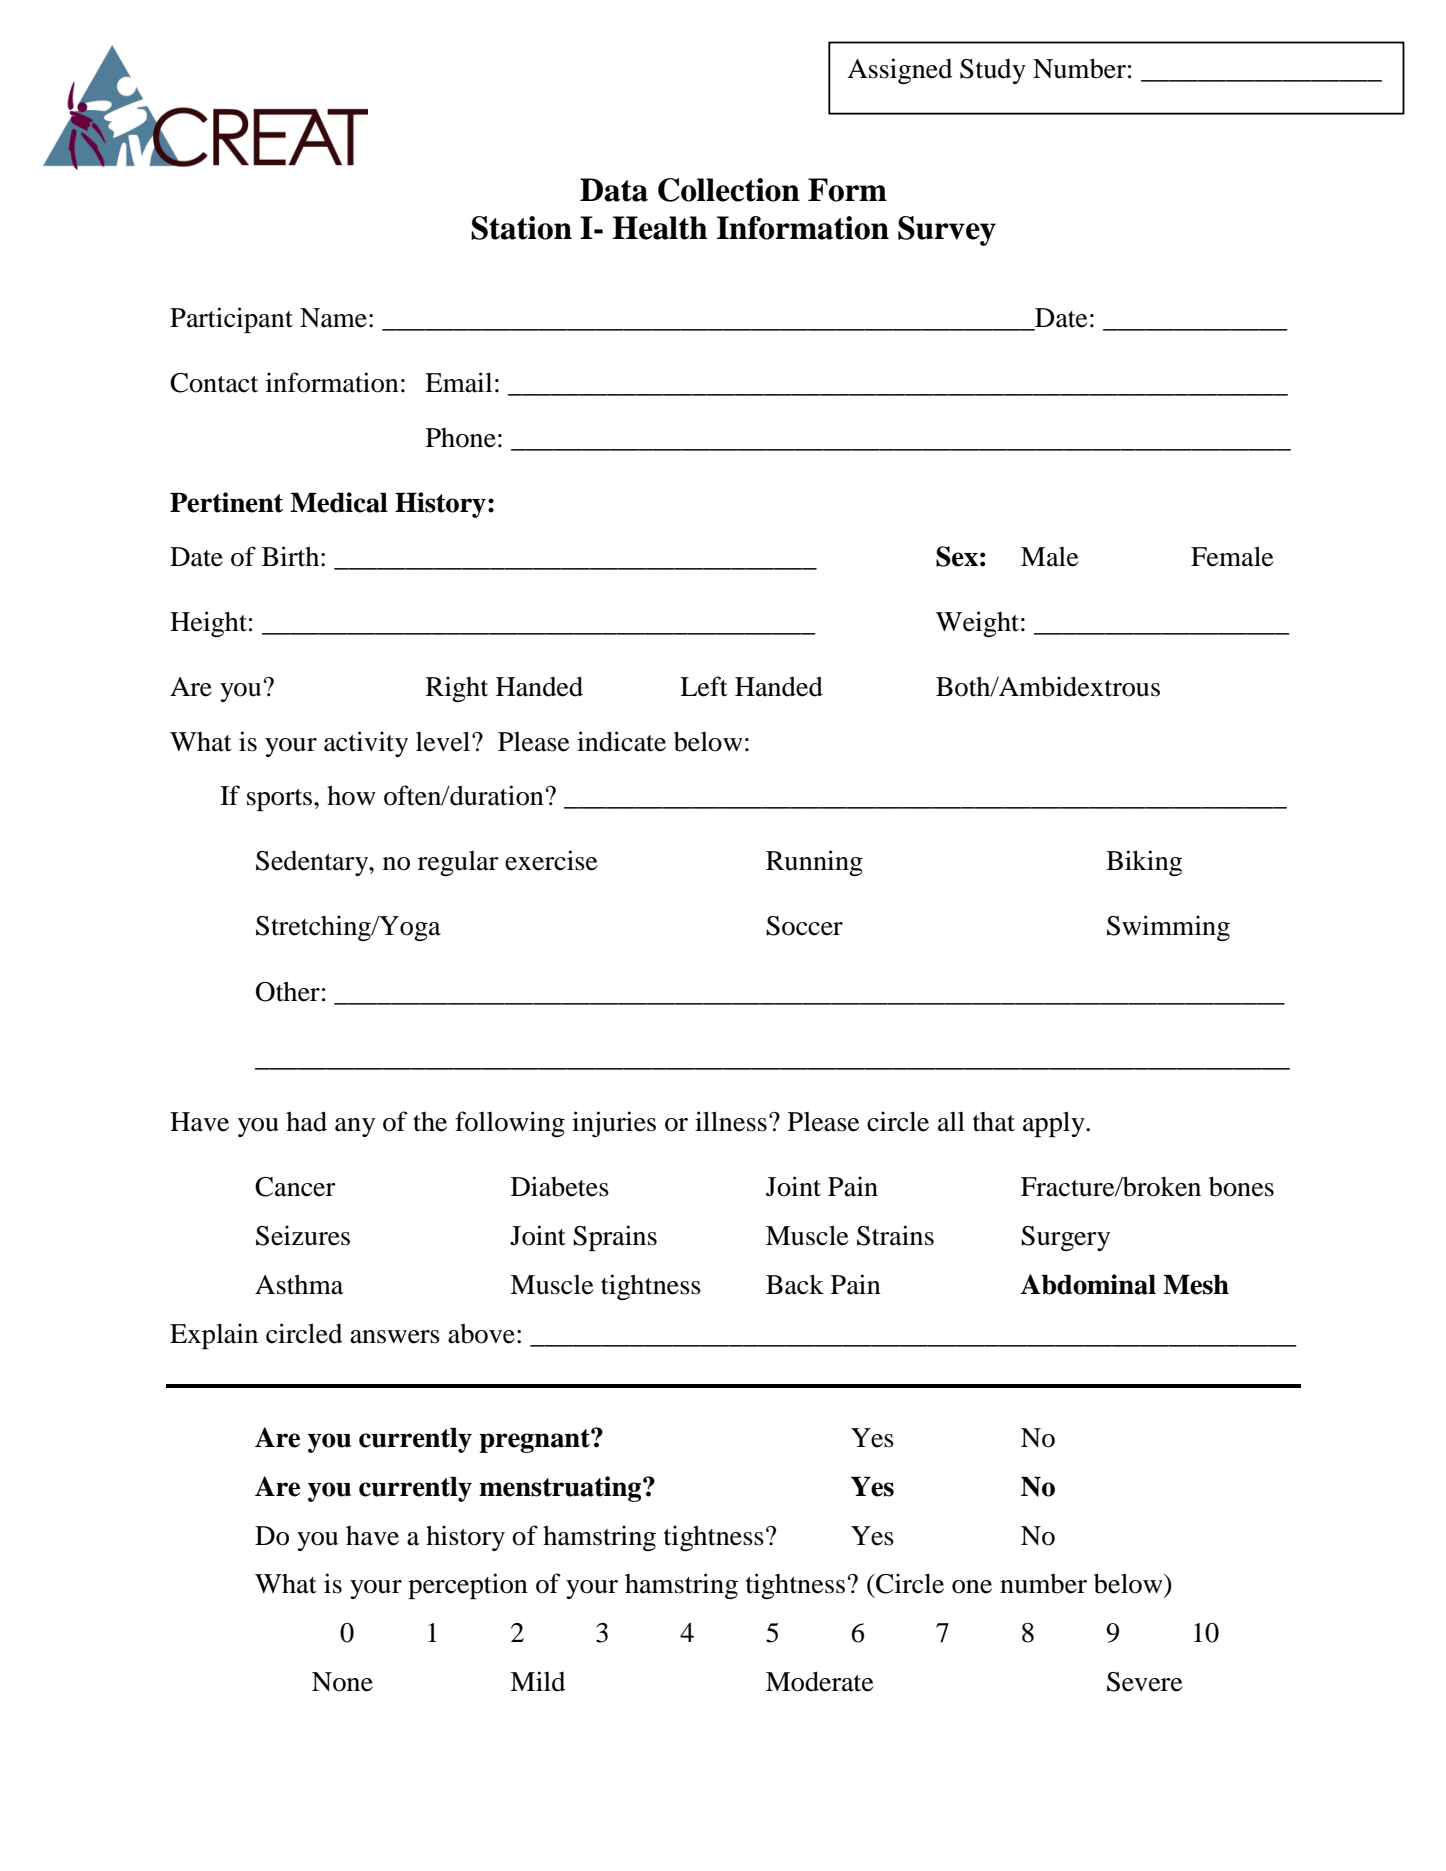 The height and width of the screenshot is (1871, 1446). What do you see at coordinates (351, 795) in the screenshot?
I see `how` at bounding box center [351, 795].
